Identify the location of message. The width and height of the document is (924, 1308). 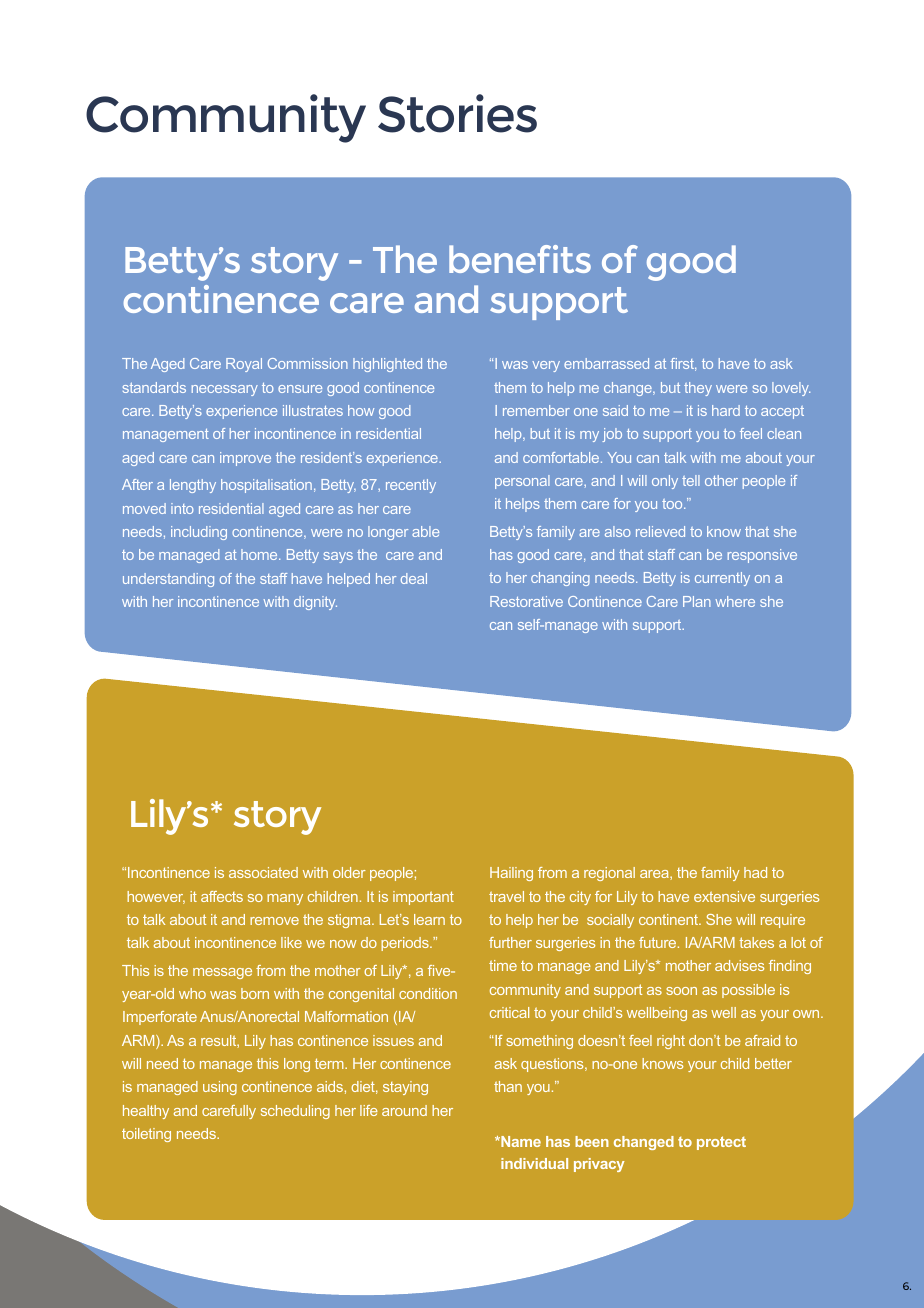
(222, 973).
